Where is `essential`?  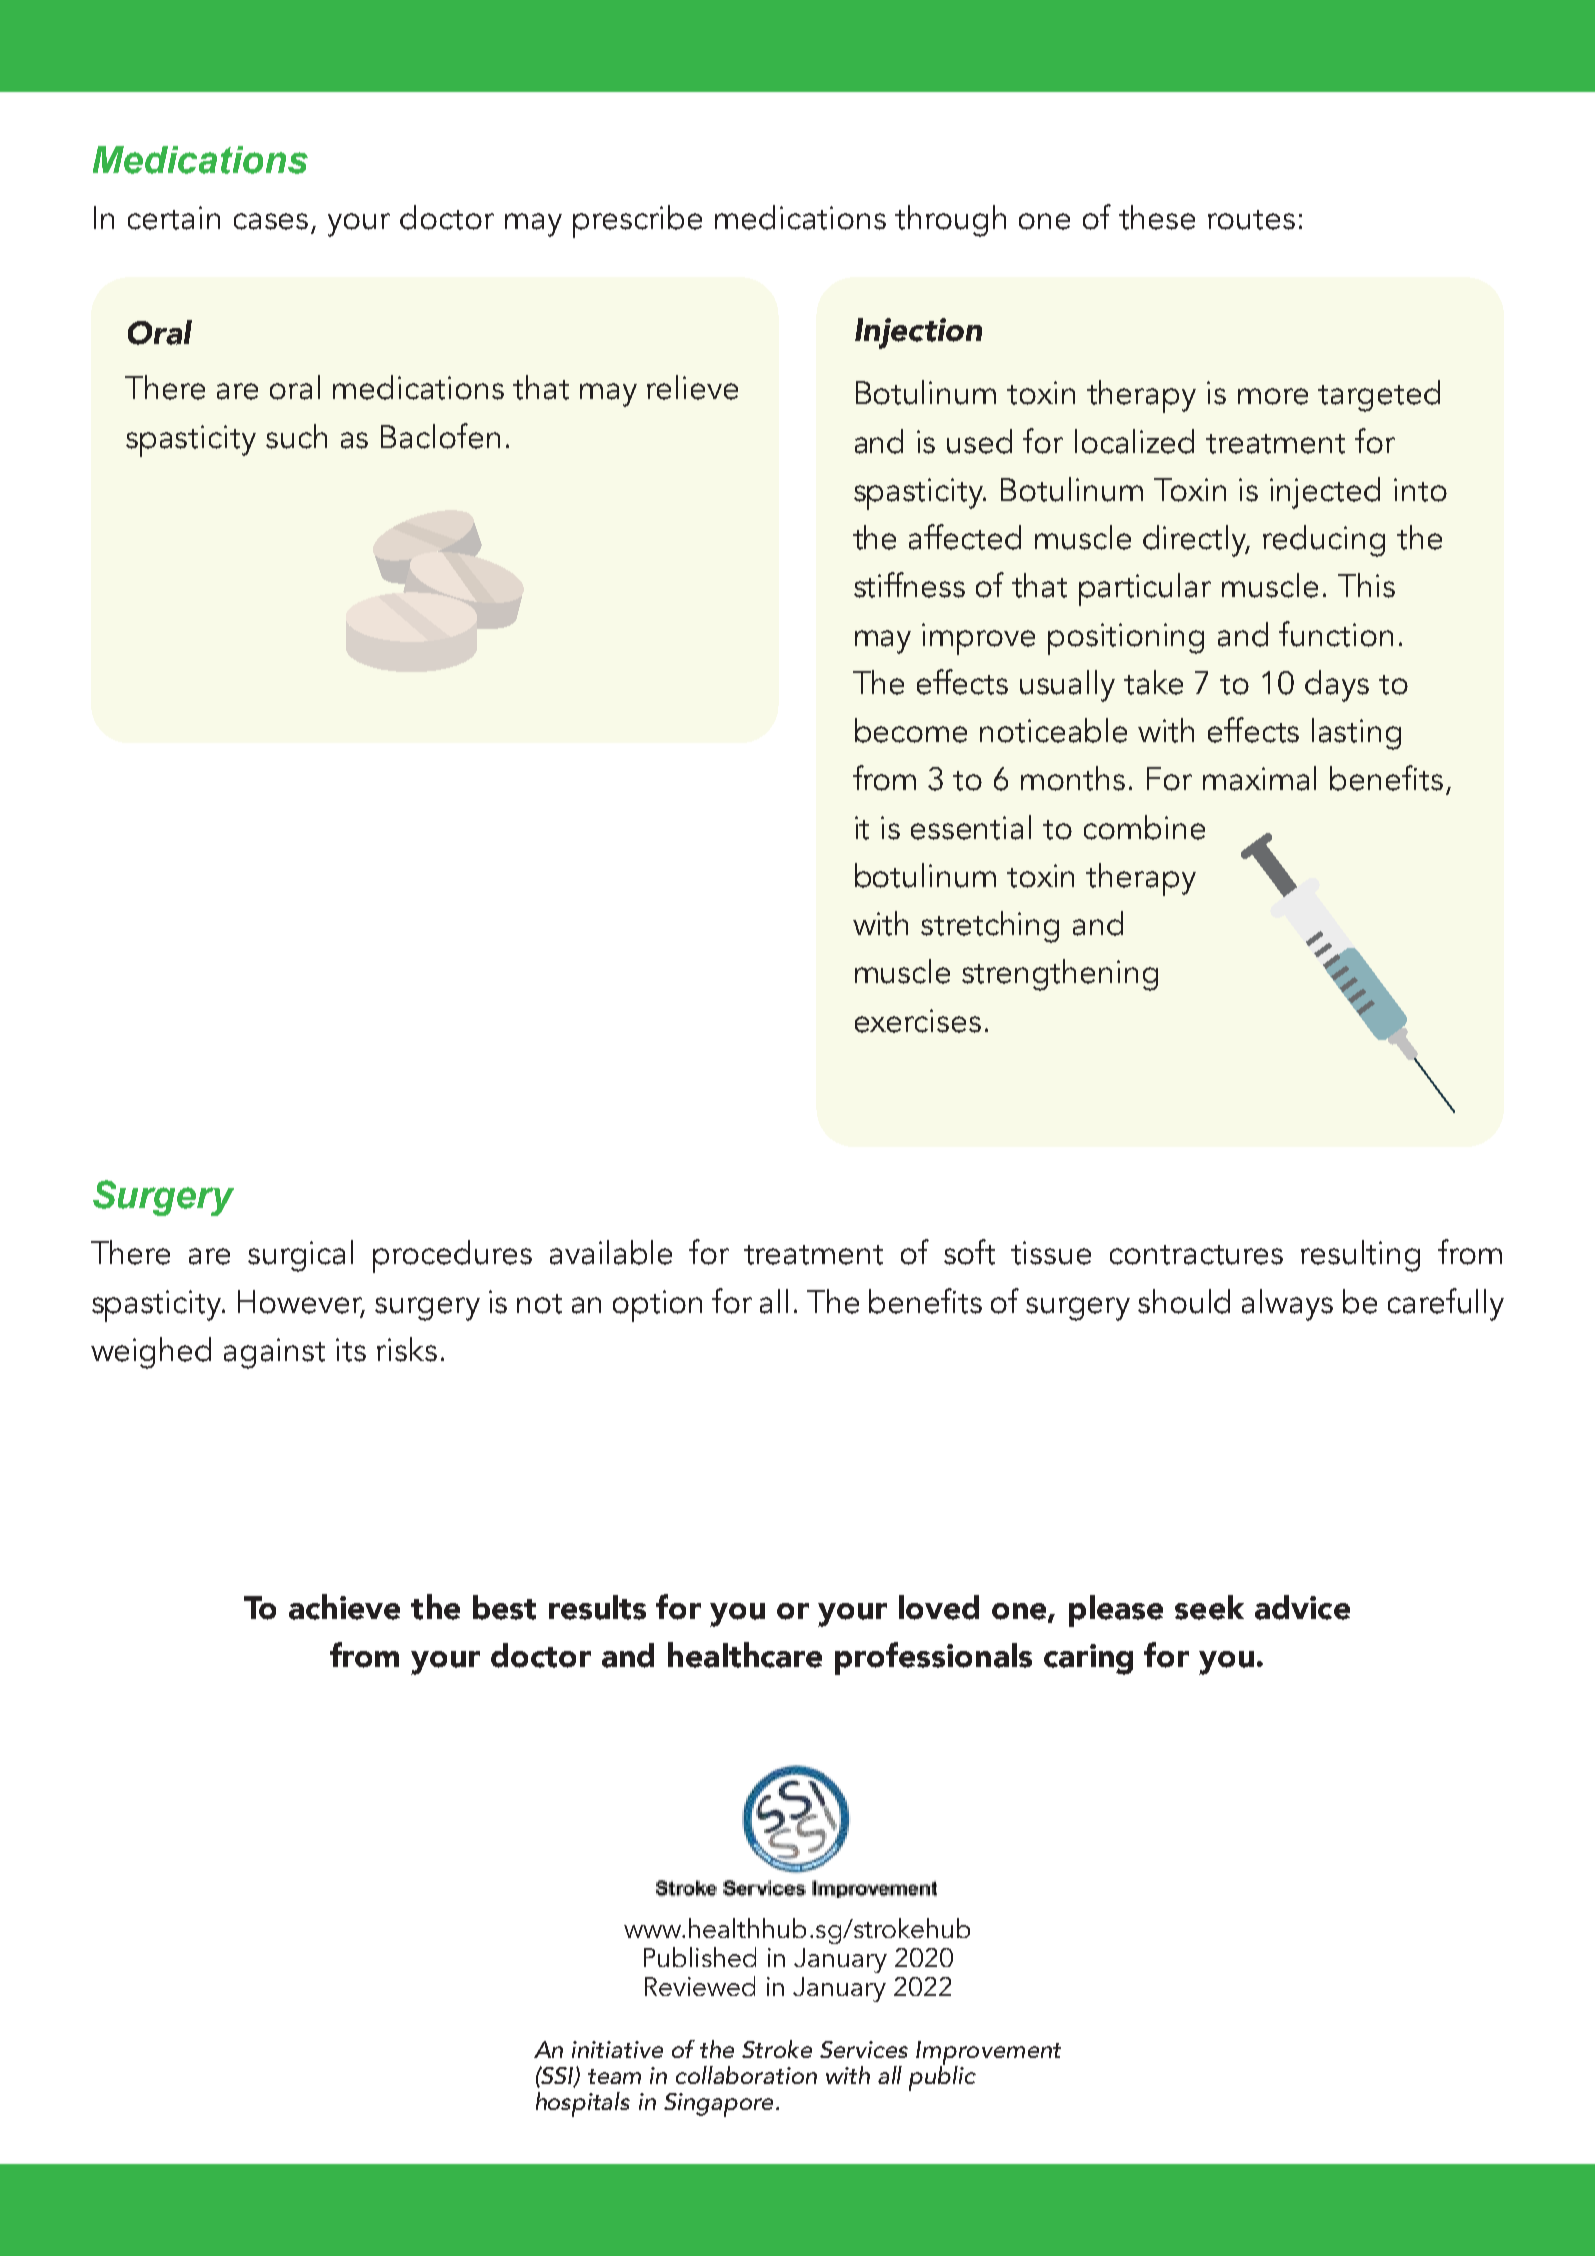
essential is located at coordinates (971, 827).
